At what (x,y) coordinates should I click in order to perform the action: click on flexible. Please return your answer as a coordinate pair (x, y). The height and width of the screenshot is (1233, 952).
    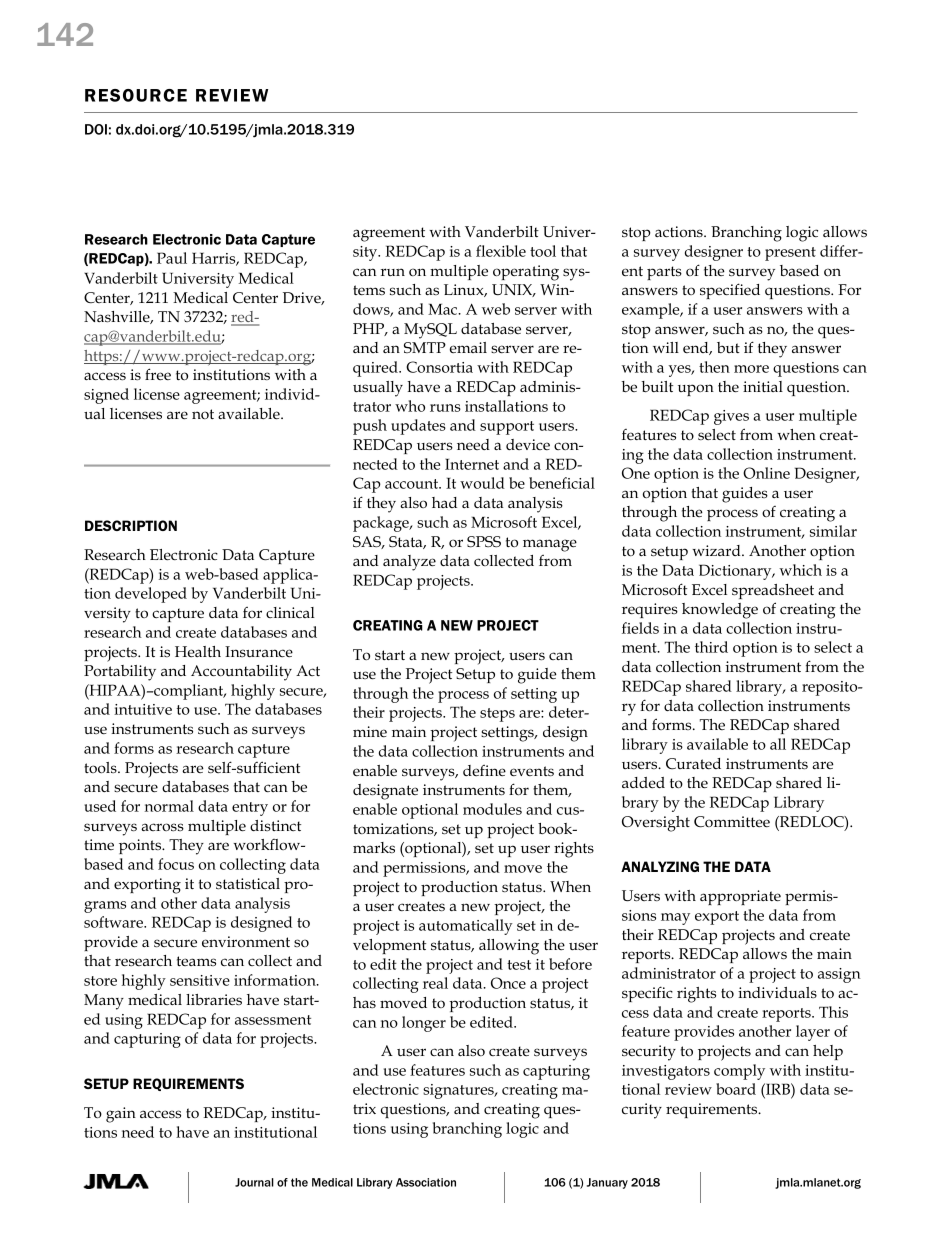
    Looking at the image, I should click on (501, 251).
